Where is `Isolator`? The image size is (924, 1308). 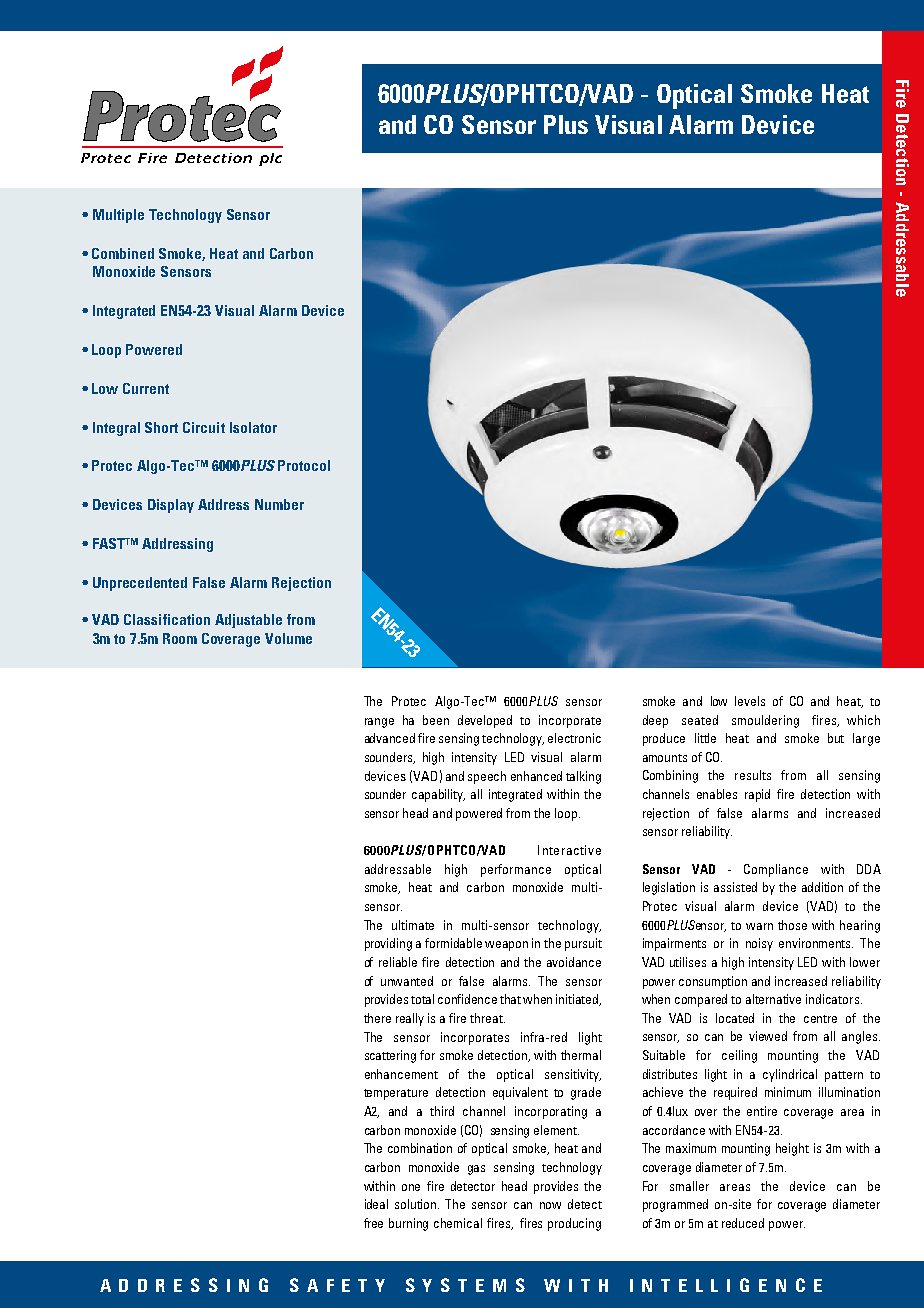
Isolator is located at coordinates (253, 427).
